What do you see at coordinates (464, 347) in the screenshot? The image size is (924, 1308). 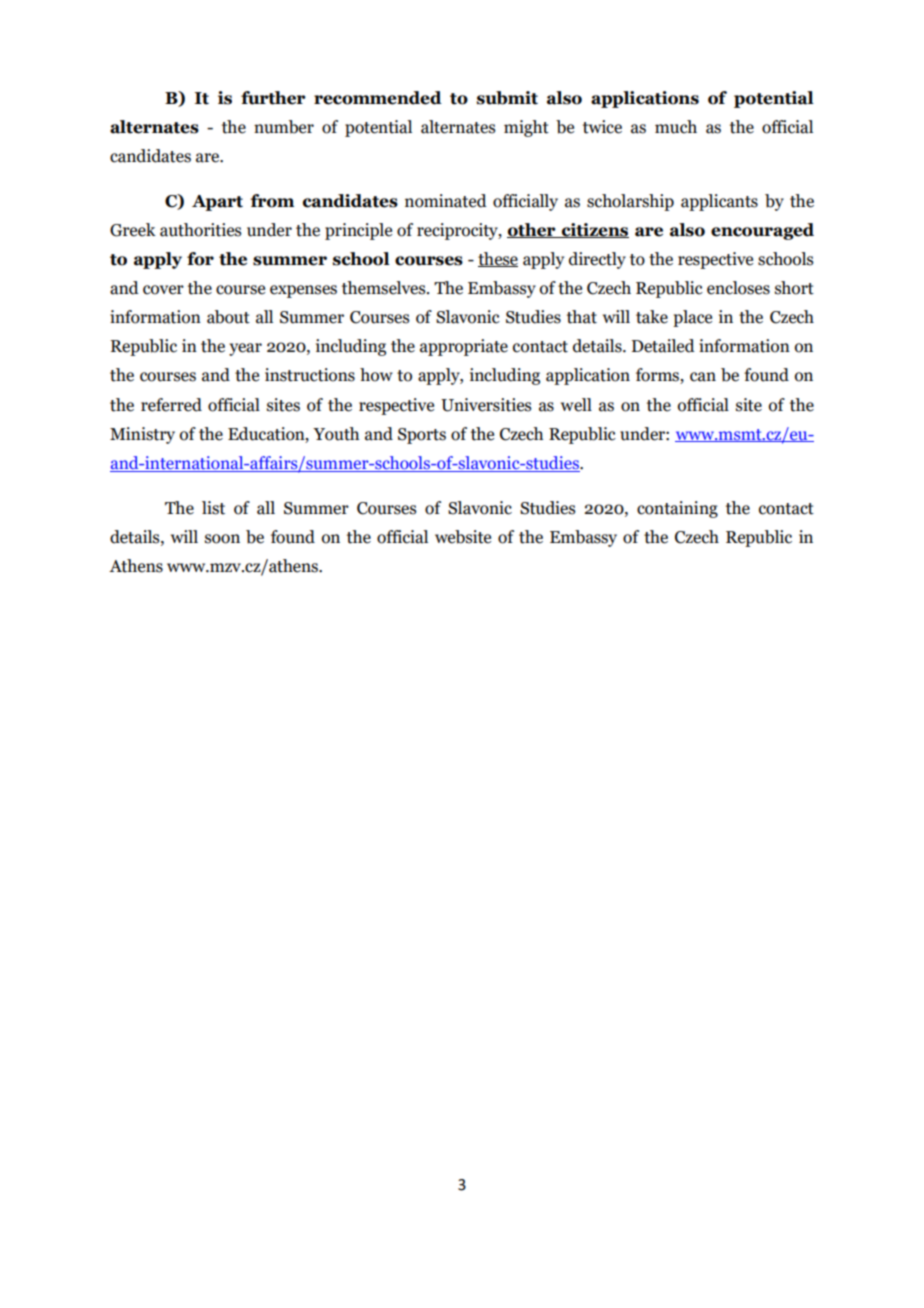 I see `appropriate` at bounding box center [464, 347].
